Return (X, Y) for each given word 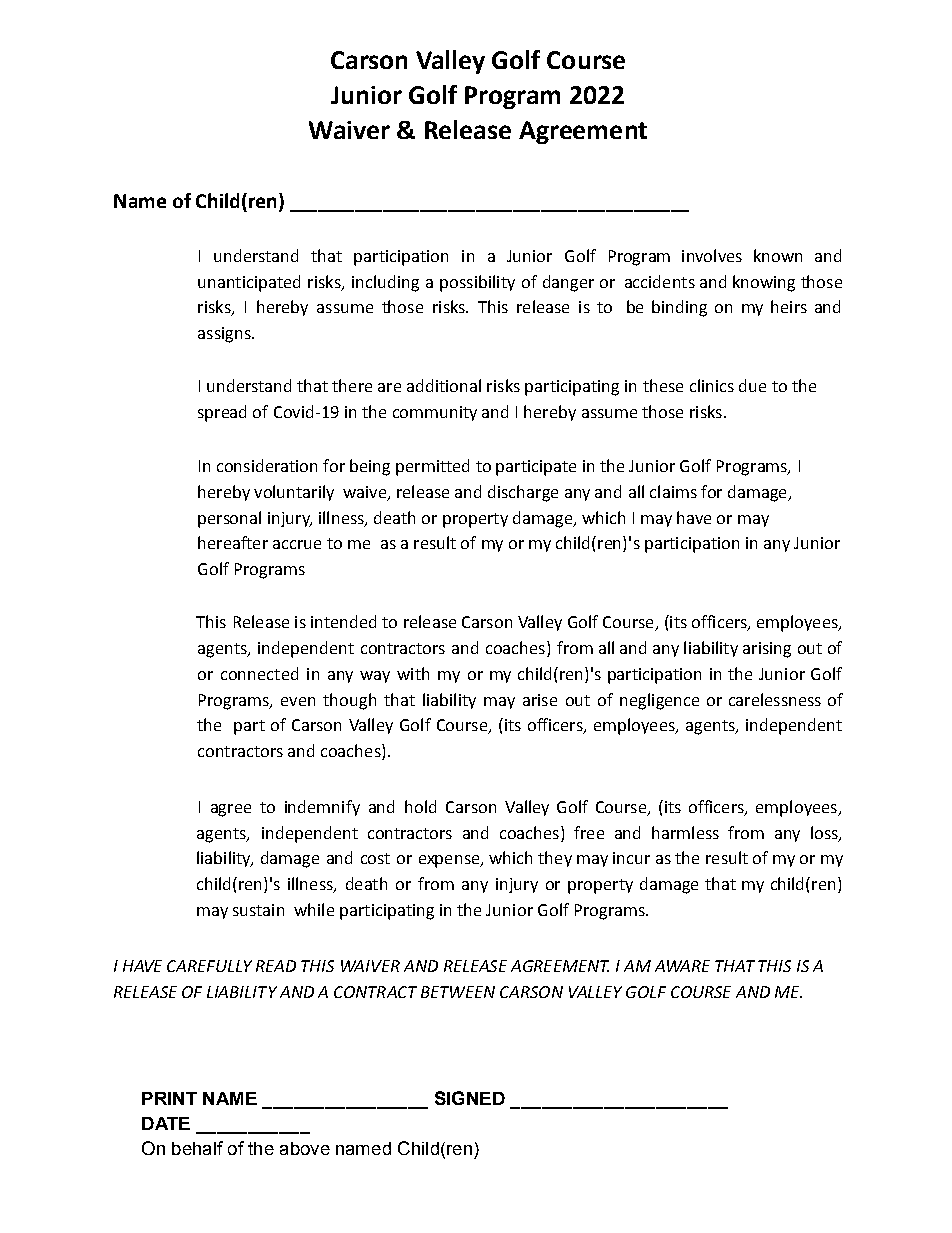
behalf (197, 1148)
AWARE (682, 966)
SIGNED (470, 1098)
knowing (764, 283)
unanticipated (249, 283)
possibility (477, 283)
